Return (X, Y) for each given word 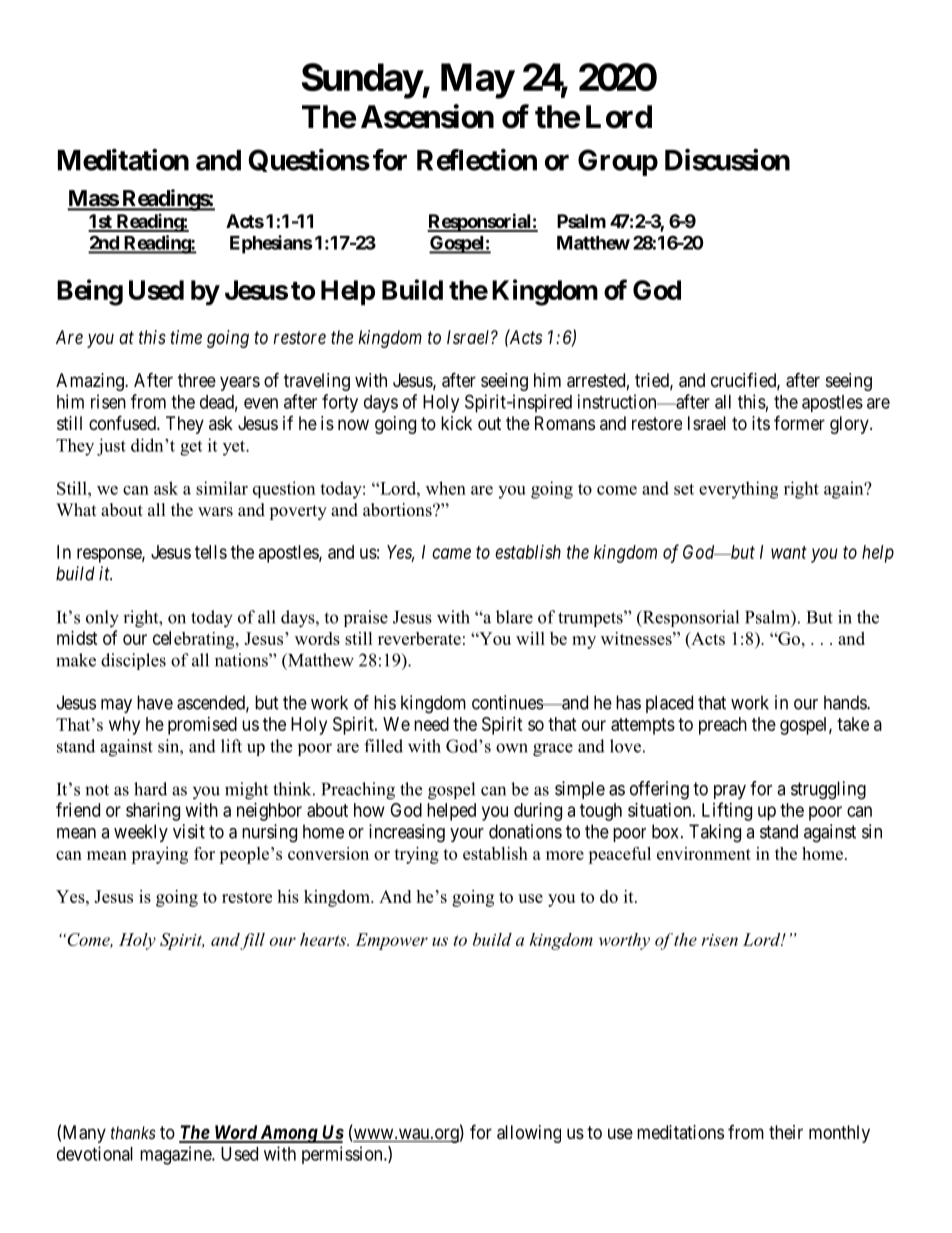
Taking (715, 833)
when (446, 488)
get (191, 448)
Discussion (727, 159)
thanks (133, 1132)
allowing (529, 1134)
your (467, 835)
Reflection (477, 159)
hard (150, 789)
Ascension (427, 116)
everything (738, 490)
